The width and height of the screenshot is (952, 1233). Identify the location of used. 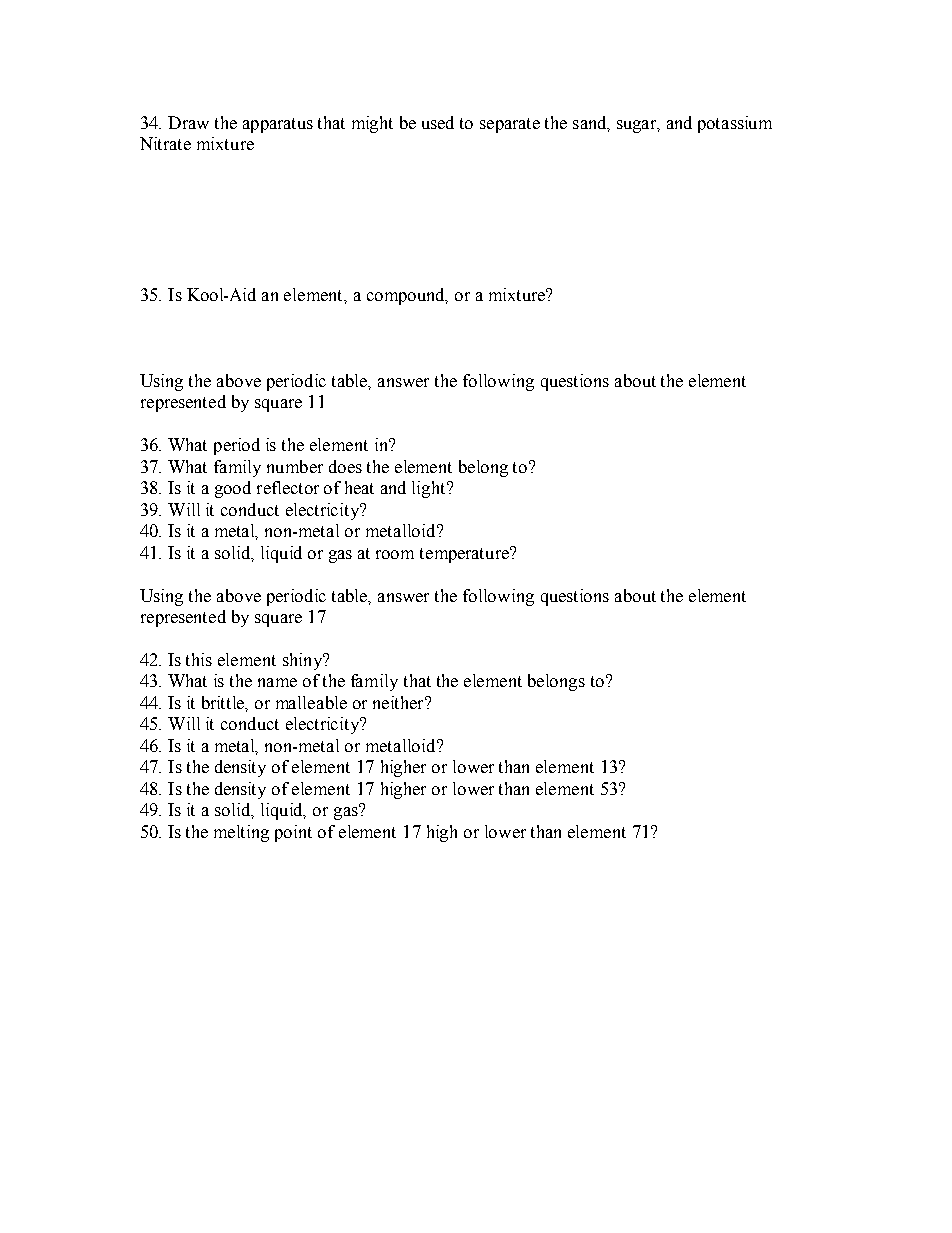
(438, 122).
